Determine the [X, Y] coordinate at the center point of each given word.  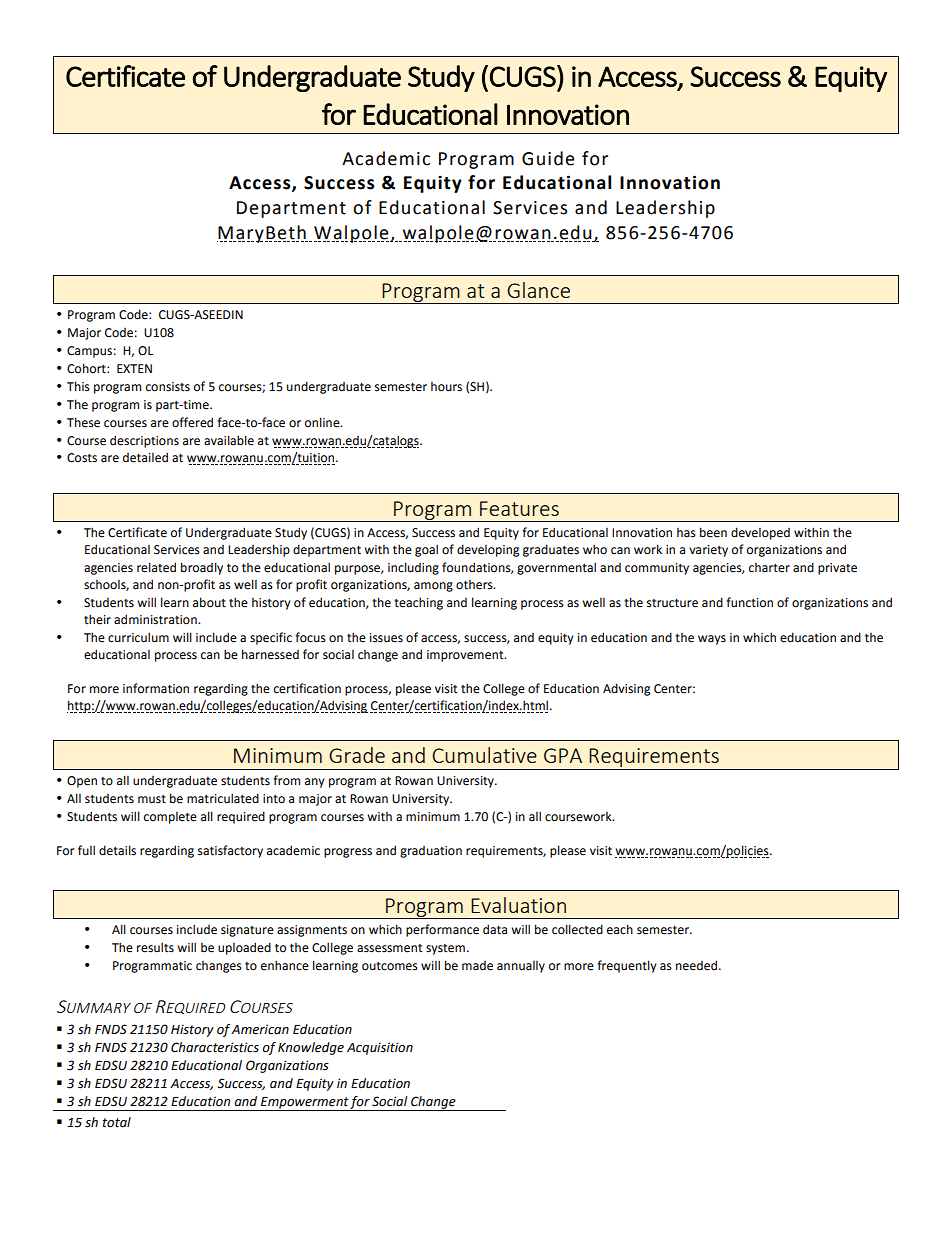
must [152, 799]
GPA [563, 755]
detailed [145, 457]
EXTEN [134, 368]
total [116, 1122]
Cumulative [485, 755]
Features [519, 508]
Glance [538, 290]
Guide [548, 158]
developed [760, 533]
